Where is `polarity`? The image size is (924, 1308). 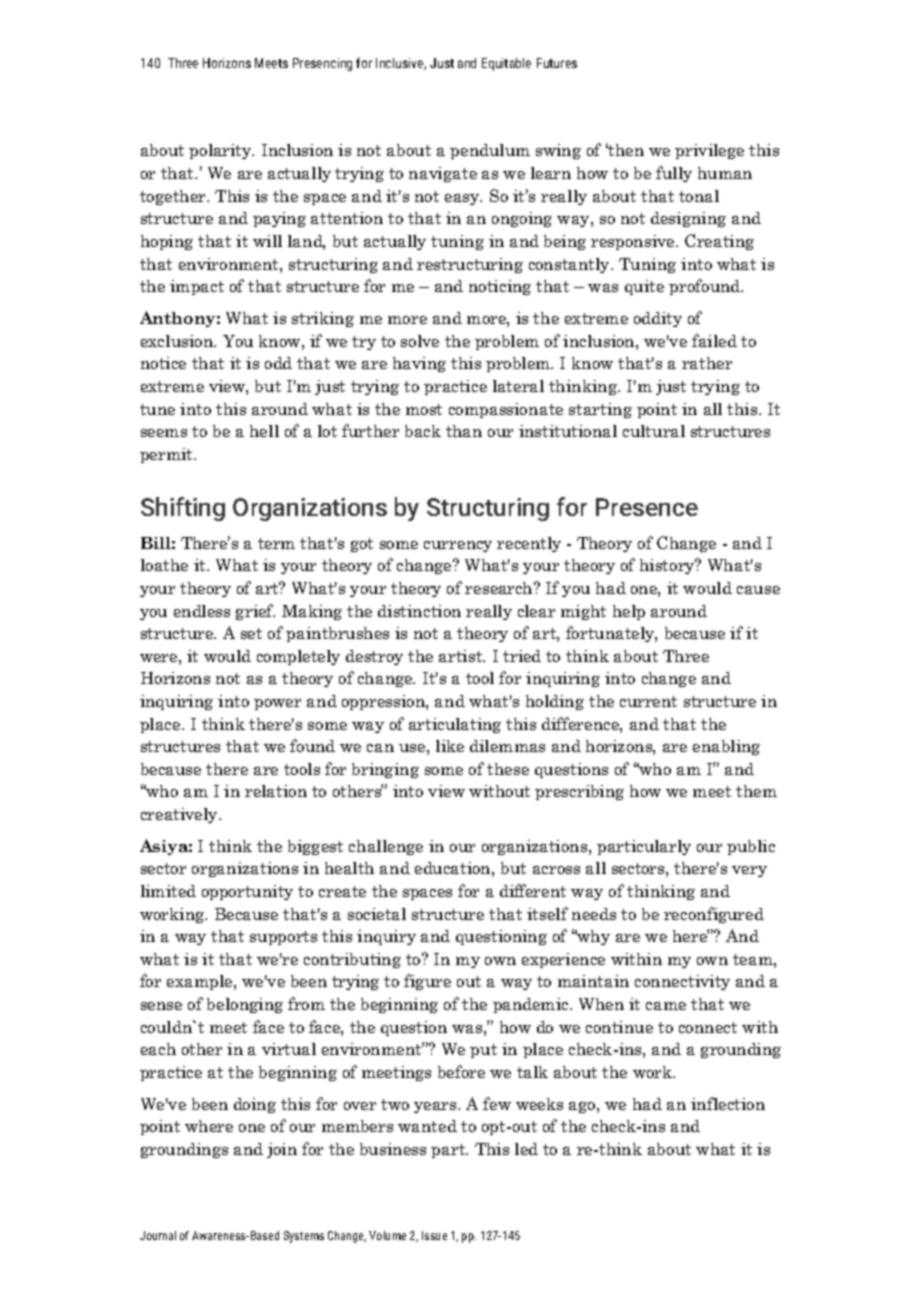 polarity is located at coordinates (221, 151).
